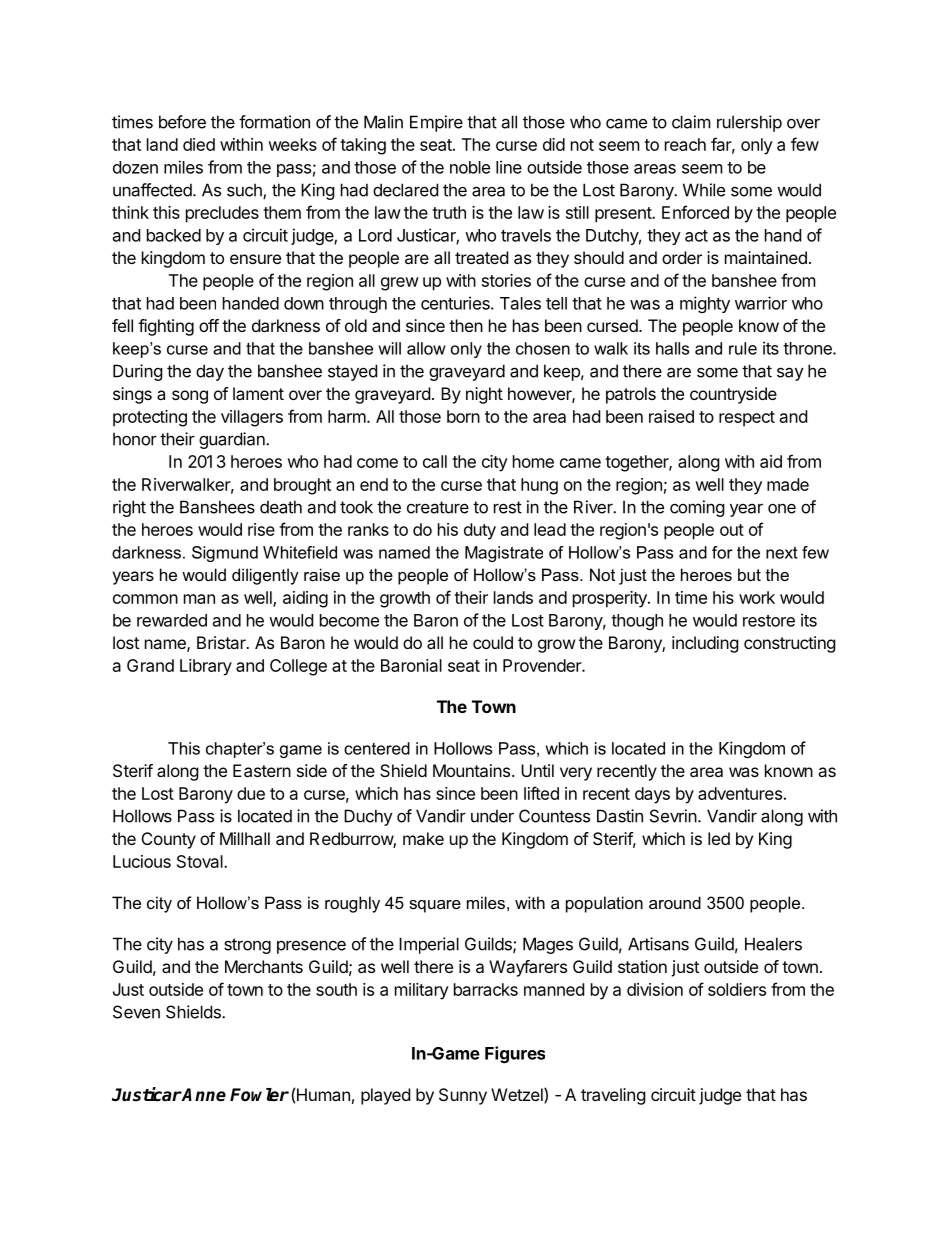  Describe the element at coordinates (262, 770) in the screenshot. I see `Eastern` at that location.
